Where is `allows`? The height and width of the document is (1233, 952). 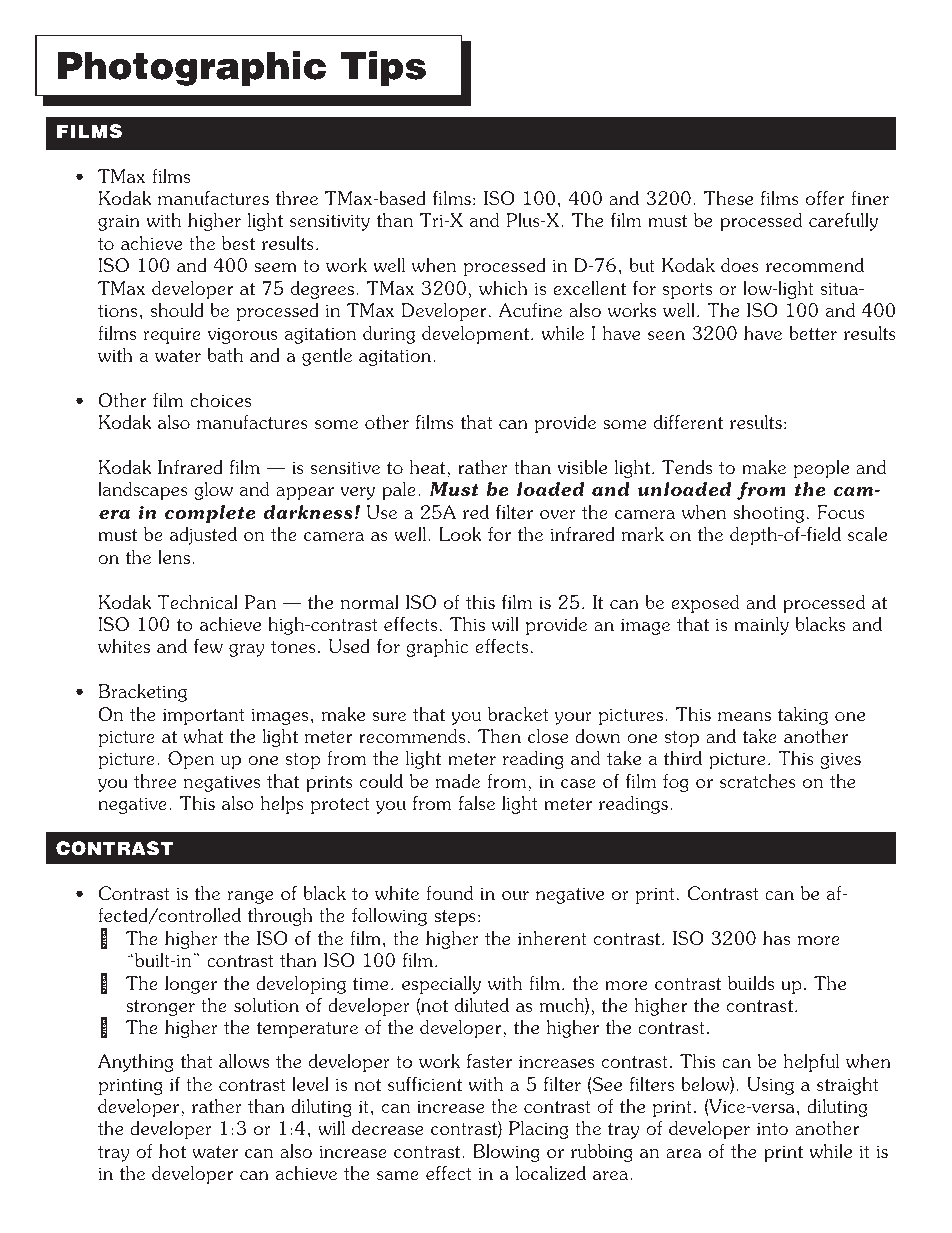 allows is located at coordinates (244, 1061).
